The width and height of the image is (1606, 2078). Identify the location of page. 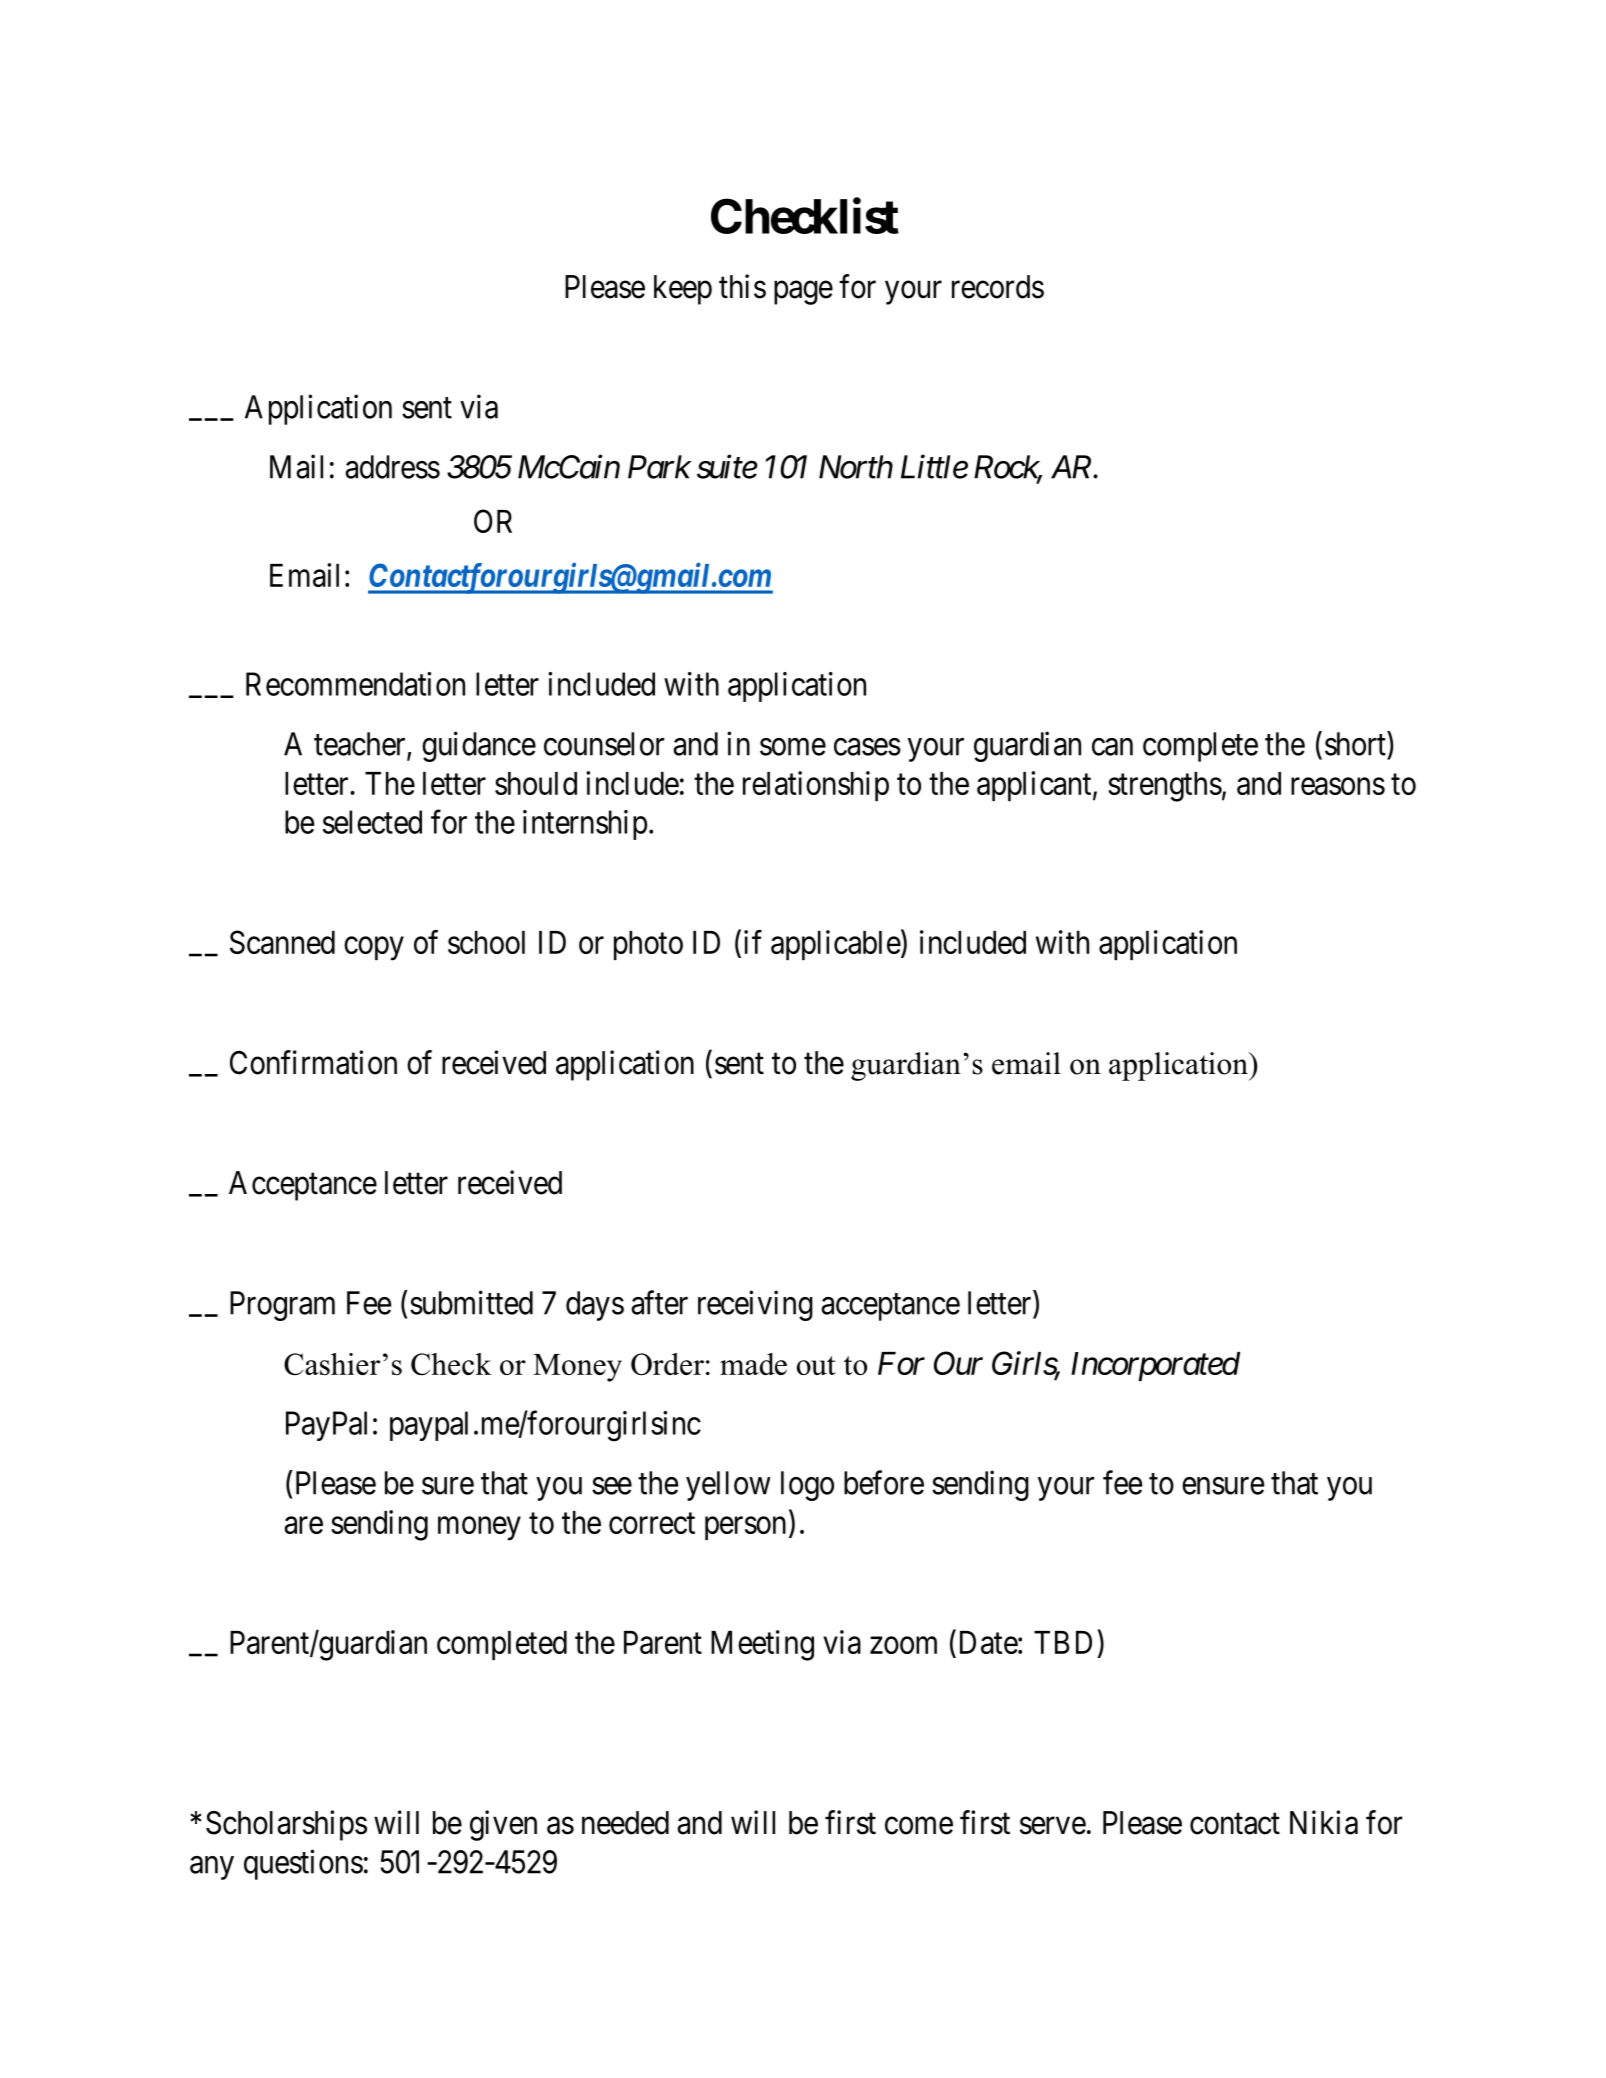
(803, 293).
